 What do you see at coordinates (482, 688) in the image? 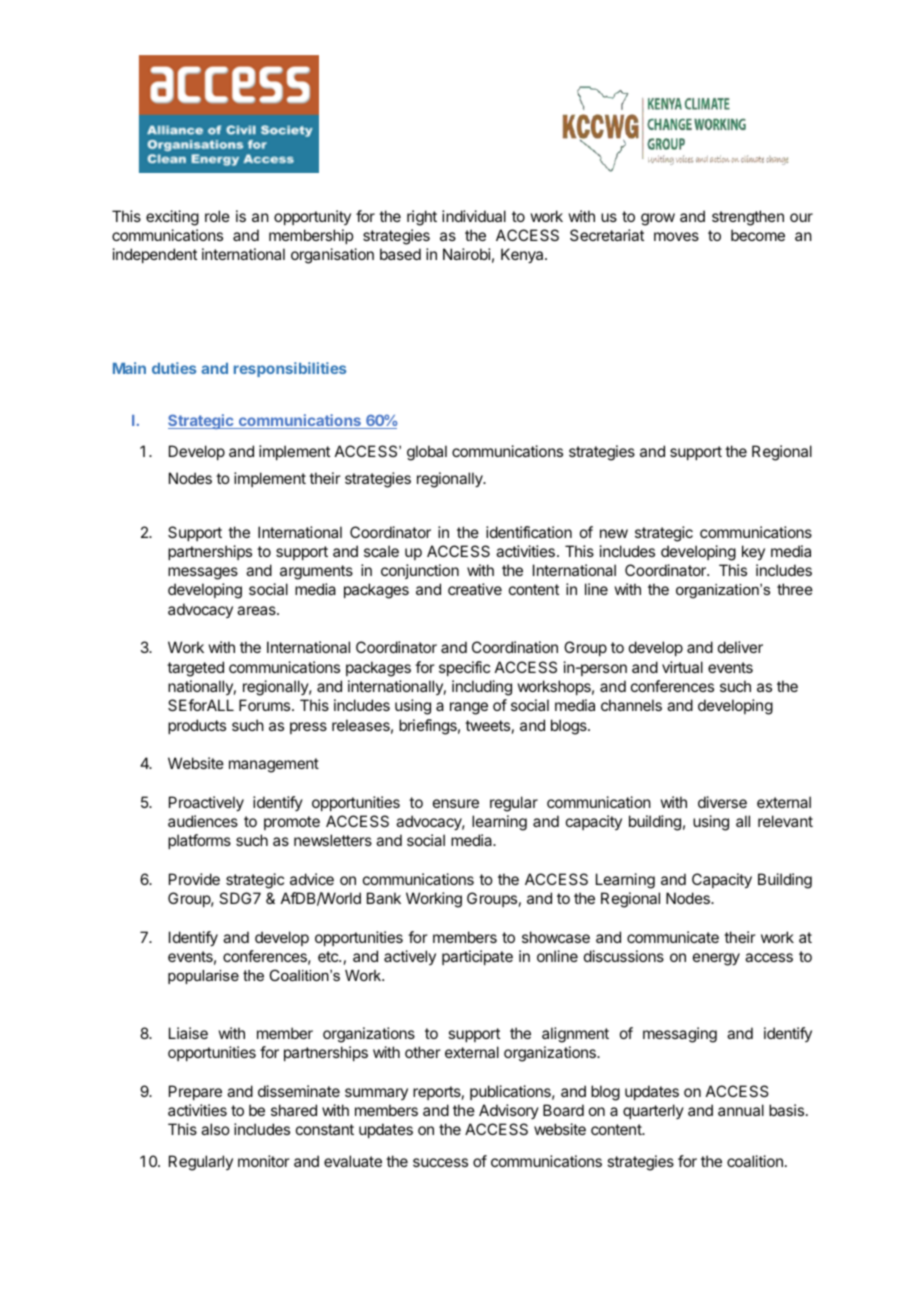
I see `including` at bounding box center [482, 688].
